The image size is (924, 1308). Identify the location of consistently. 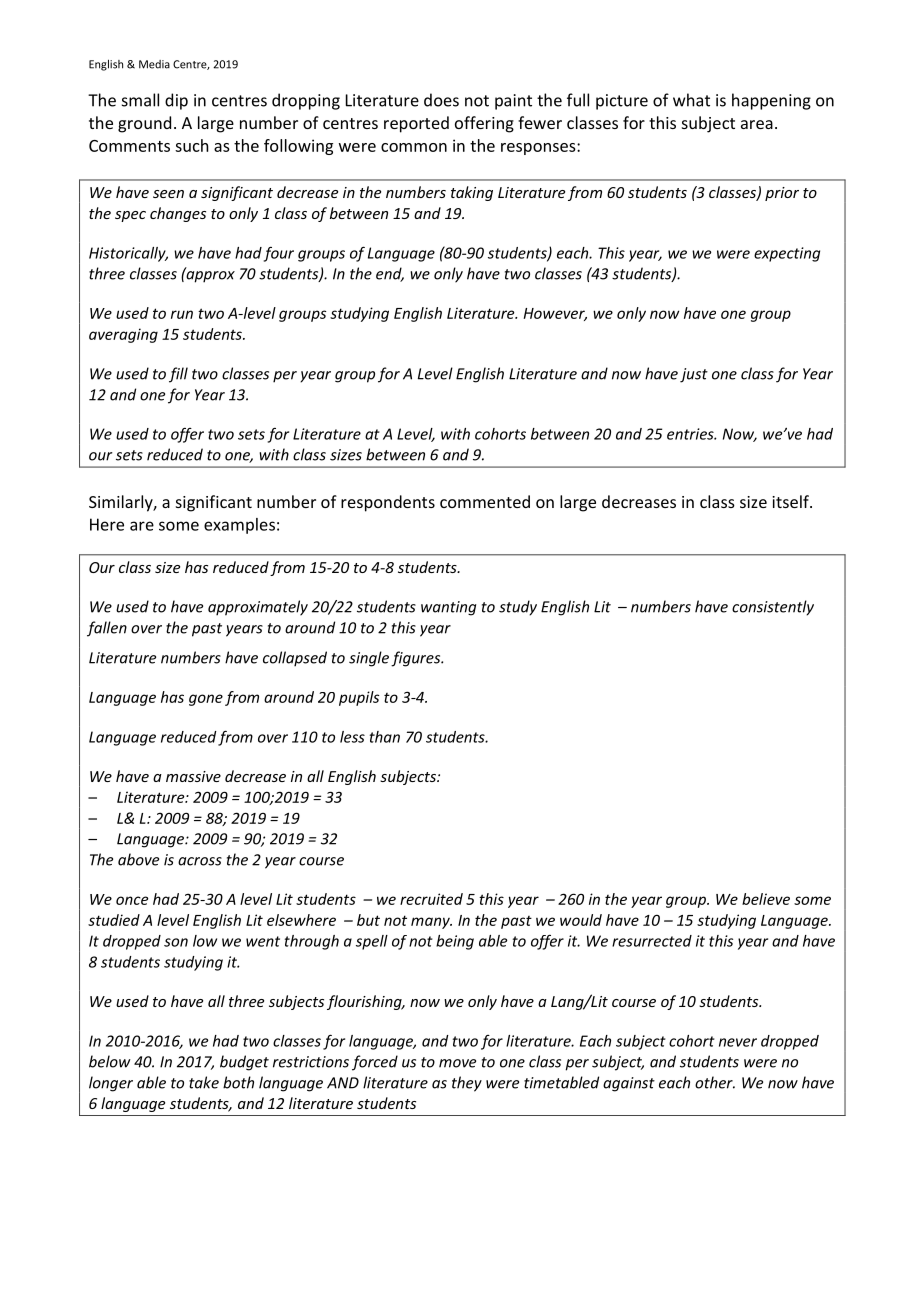
(773, 608).
